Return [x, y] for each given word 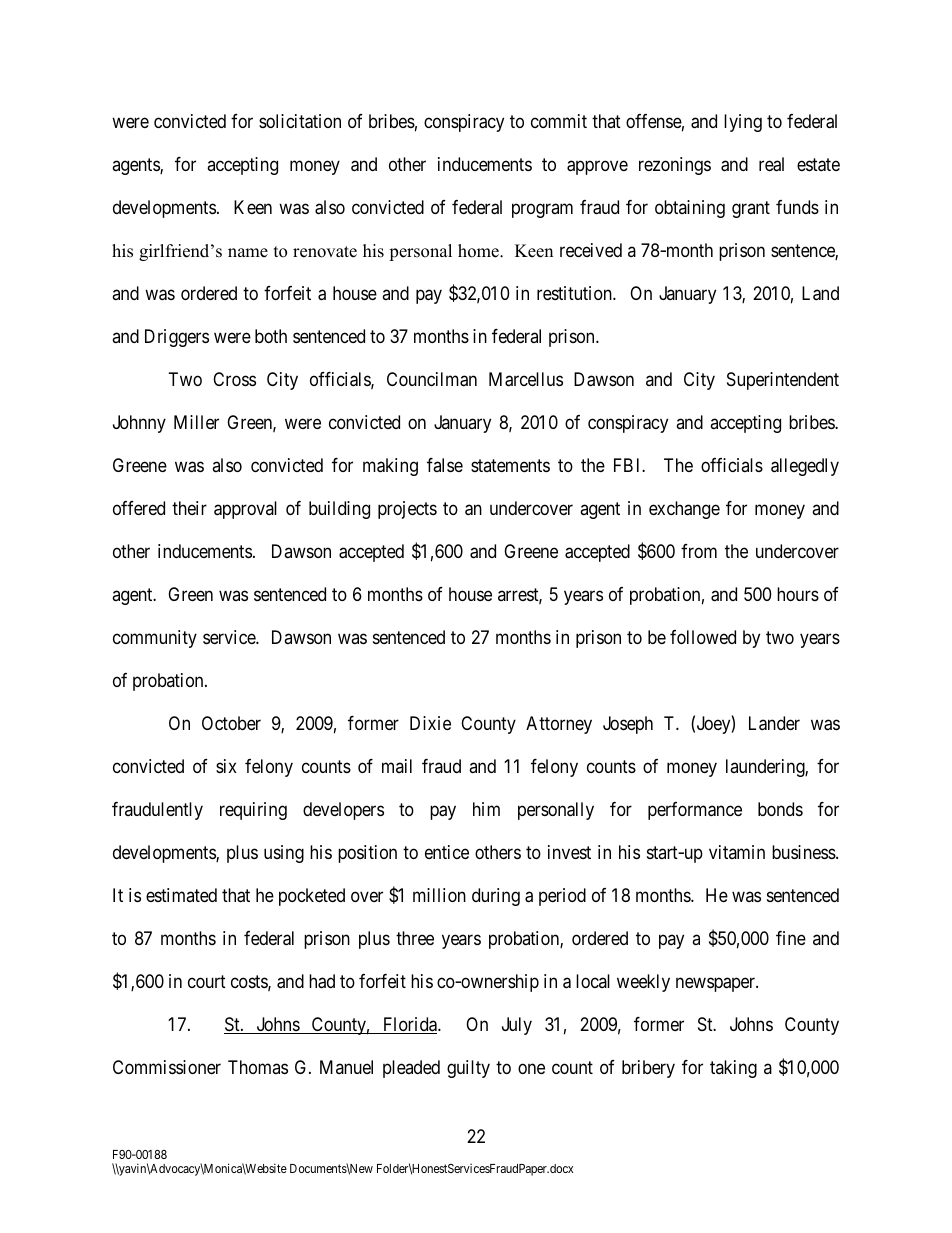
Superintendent [783, 381]
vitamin [737, 852]
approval [245, 510]
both [271, 336]
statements [510, 465]
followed [703, 637]
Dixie [430, 723]
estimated [181, 895]
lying [743, 123]
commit [559, 121]
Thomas [258, 1067]
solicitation [300, 121]
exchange [684, 510]
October [231, 723]
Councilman [432, 379]
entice [447, 852]
